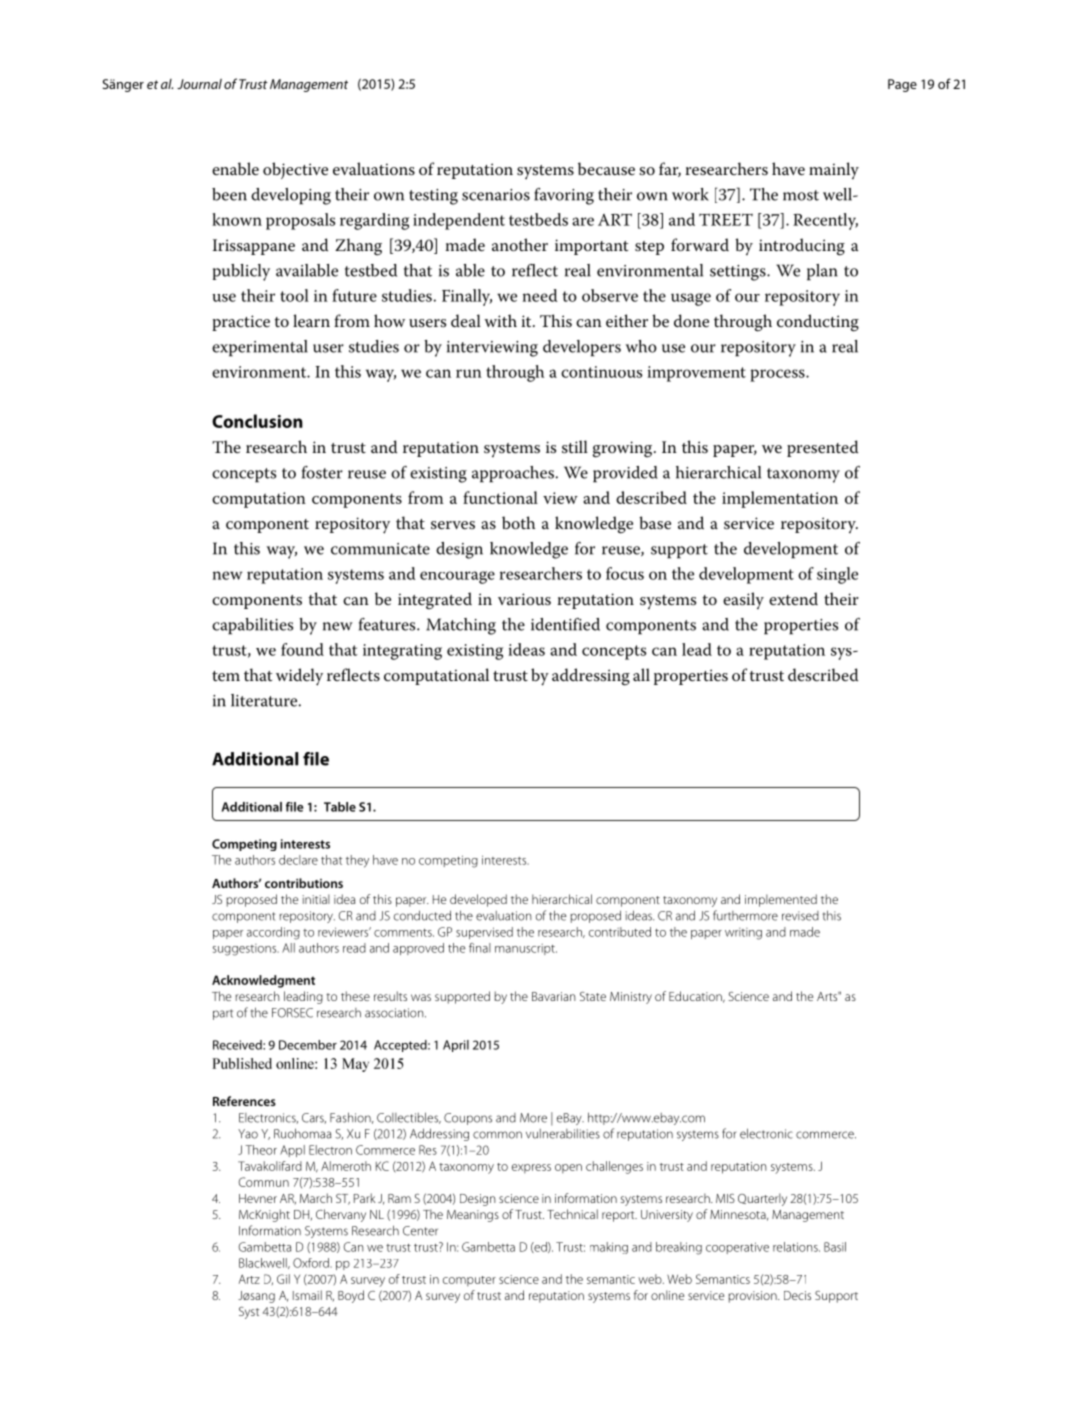 This document has height=1426, width=1069. Describe the element at coordinates (283, 1279) in the document. I see `Gil` at that location.
